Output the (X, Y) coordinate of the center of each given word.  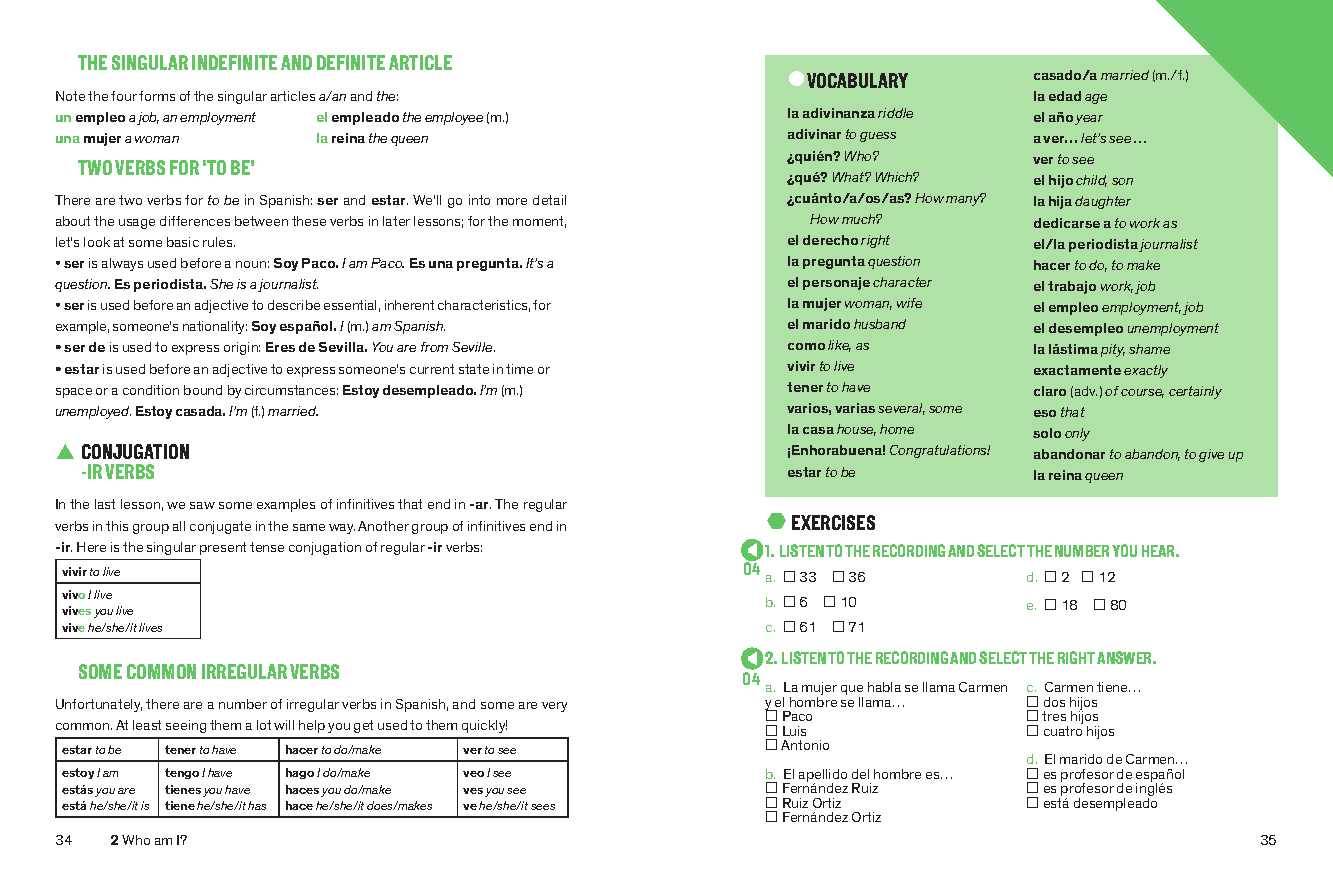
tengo (182, 773)
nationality (215, 327)
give (1211, 455)
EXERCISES (833, 522)
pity (1113, 350)
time (519, 369)
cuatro (1063, 731)
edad (1065, 96)
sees (543, 807)
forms (157, 96)
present (223, 548)
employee (454, 118)
